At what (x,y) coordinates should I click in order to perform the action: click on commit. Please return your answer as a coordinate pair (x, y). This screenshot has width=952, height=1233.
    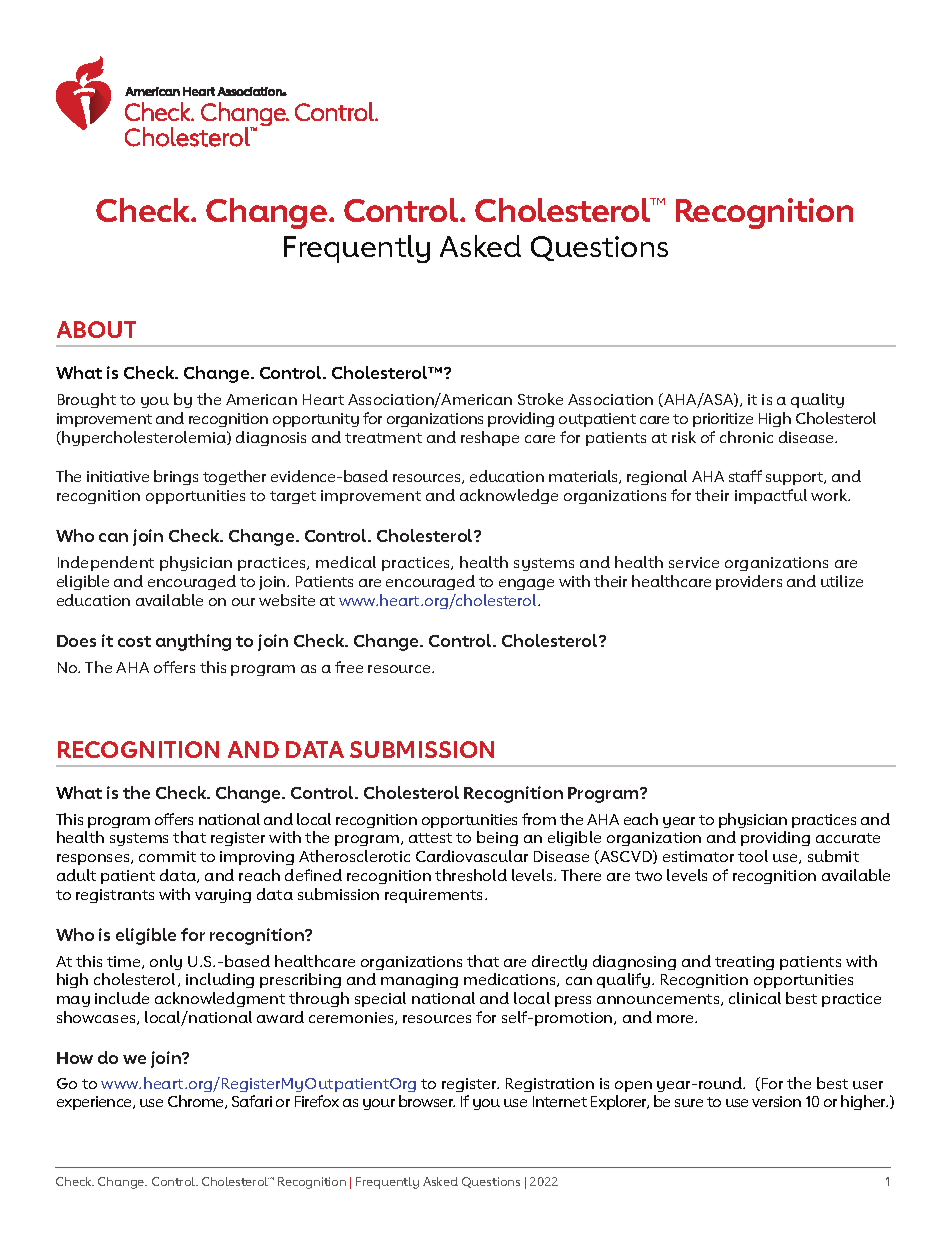
    Looking at the image, I should click on (167, 856).
